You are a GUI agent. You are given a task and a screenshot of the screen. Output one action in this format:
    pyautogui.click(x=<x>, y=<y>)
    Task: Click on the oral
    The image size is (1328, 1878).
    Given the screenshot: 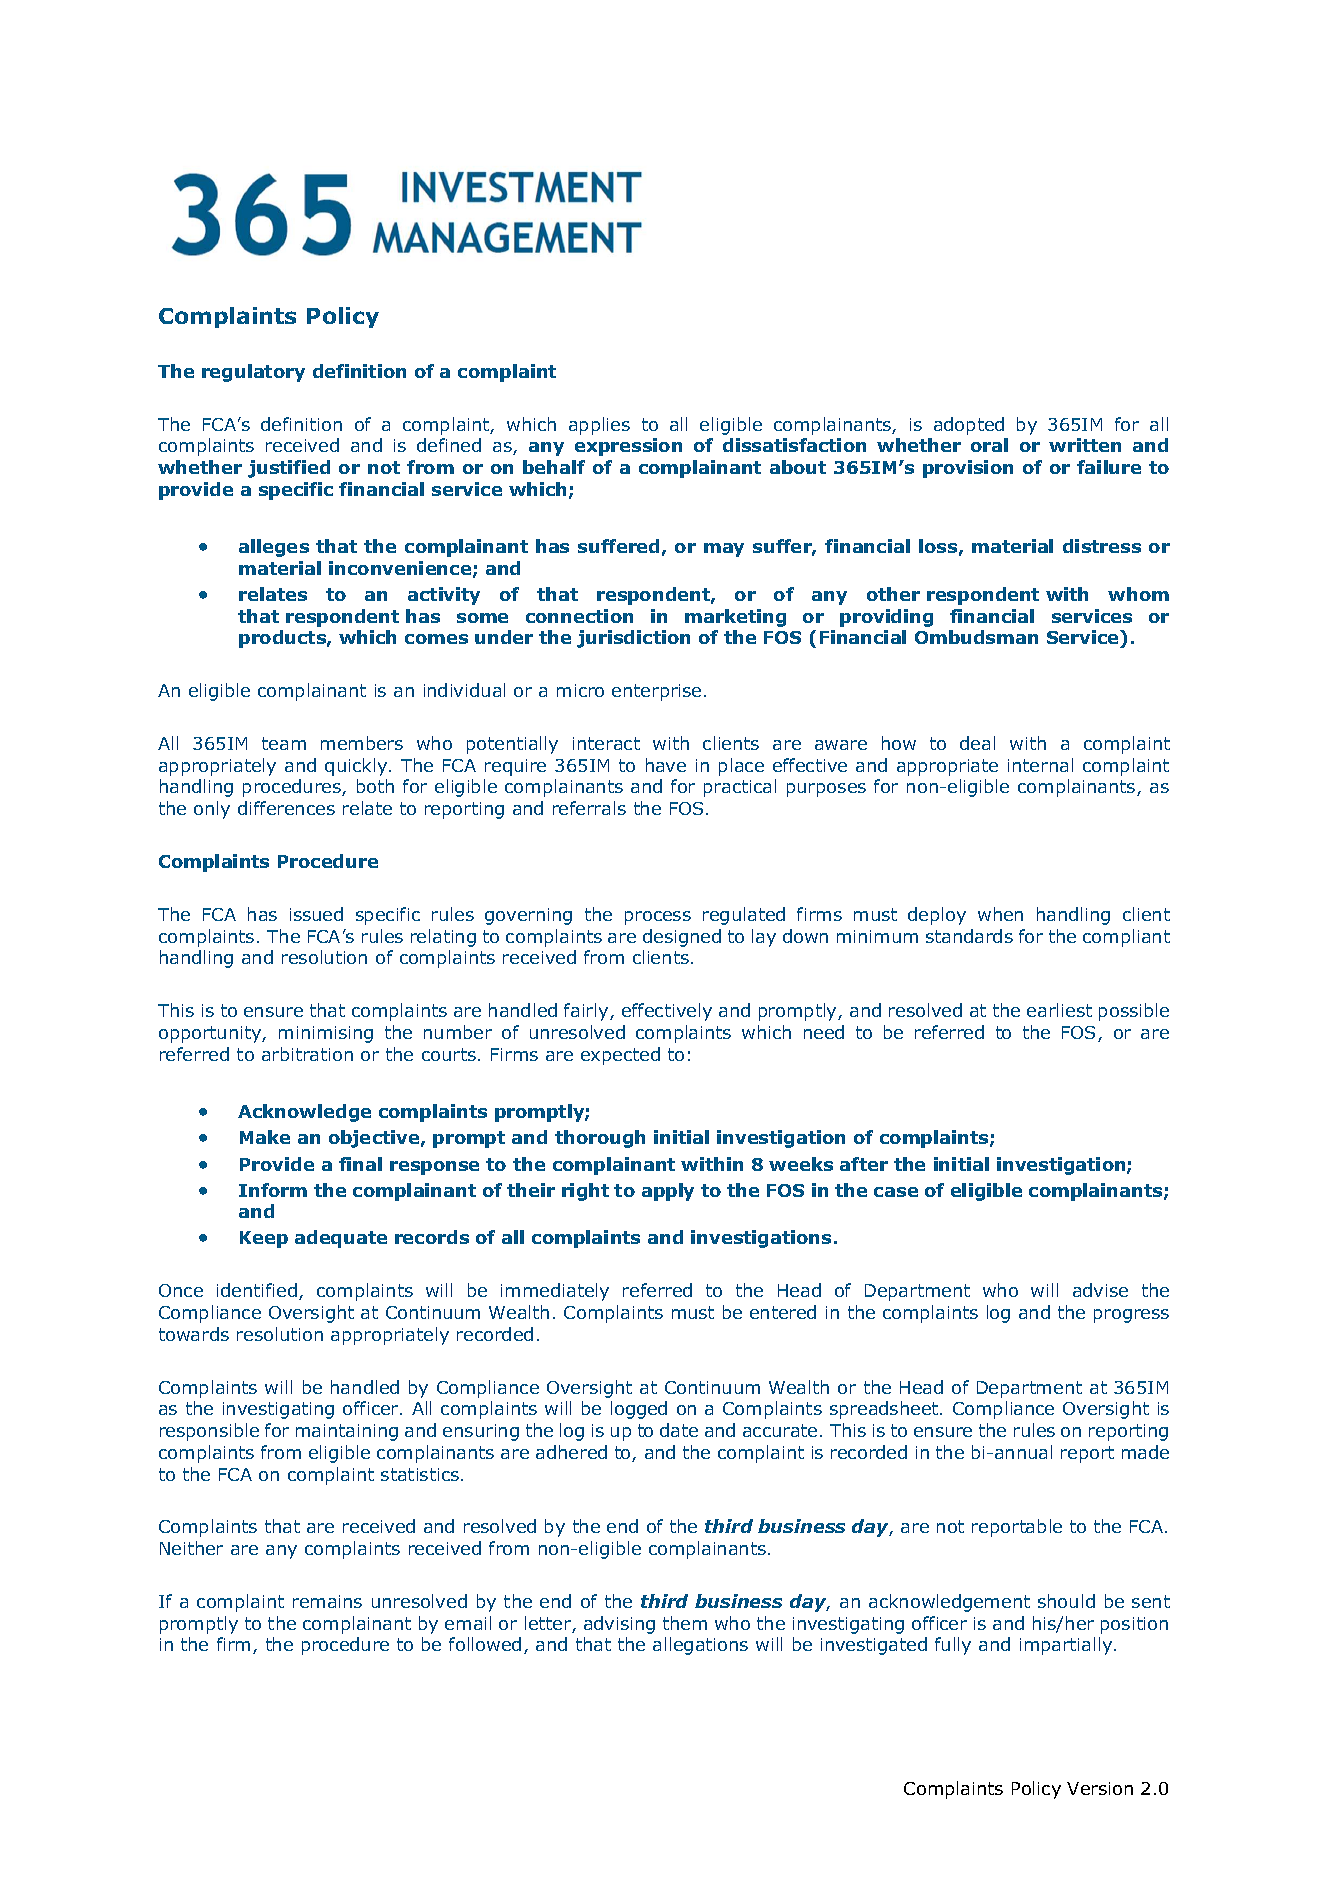 What is the action you would take?
    pyautogui.click(x=989, y=445)
